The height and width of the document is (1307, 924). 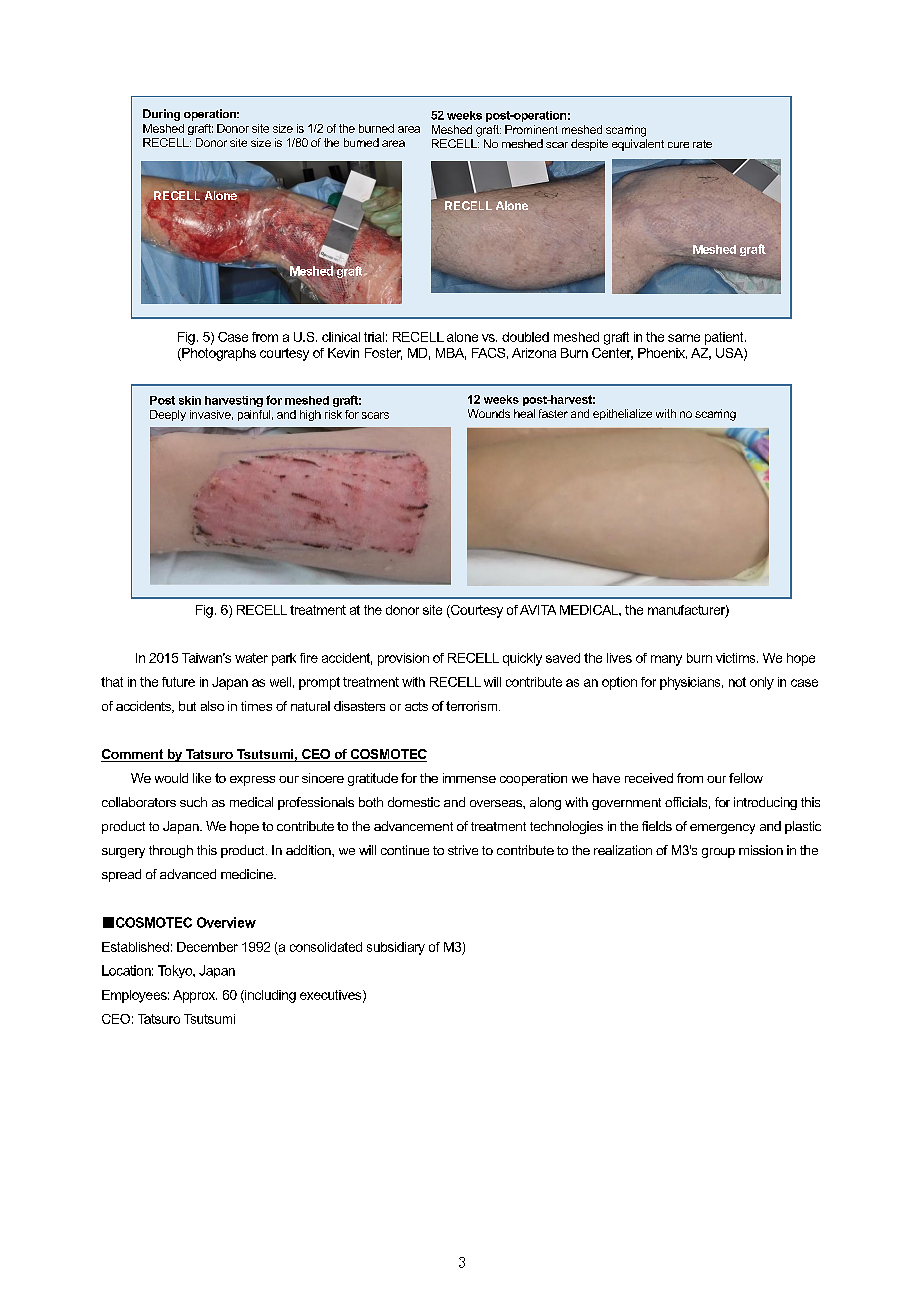 What do you see at coordinates (161, 115) in the document?
I see `During` at bounding box center [161, 115].
